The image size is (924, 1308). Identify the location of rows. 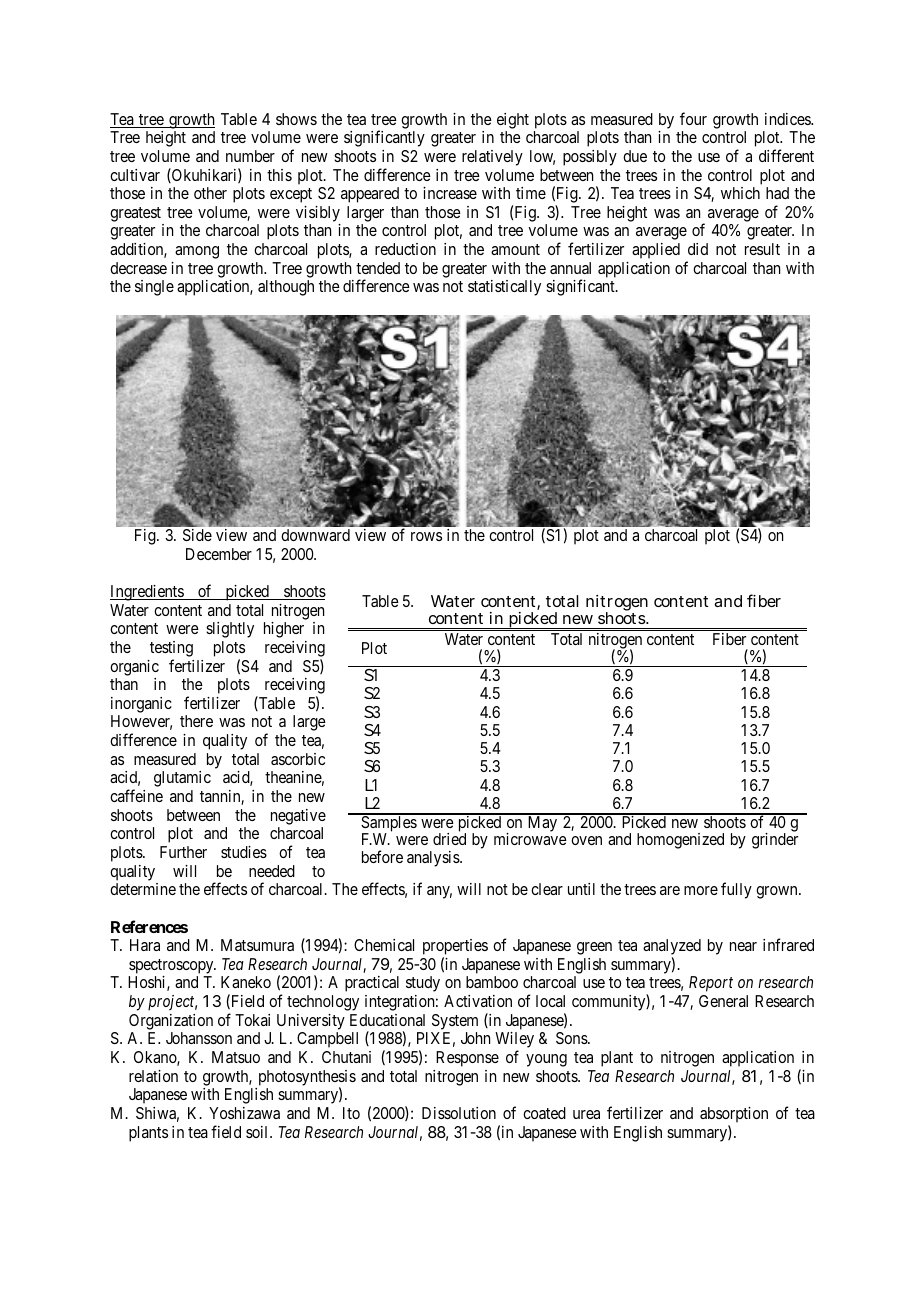
(426, 536).
